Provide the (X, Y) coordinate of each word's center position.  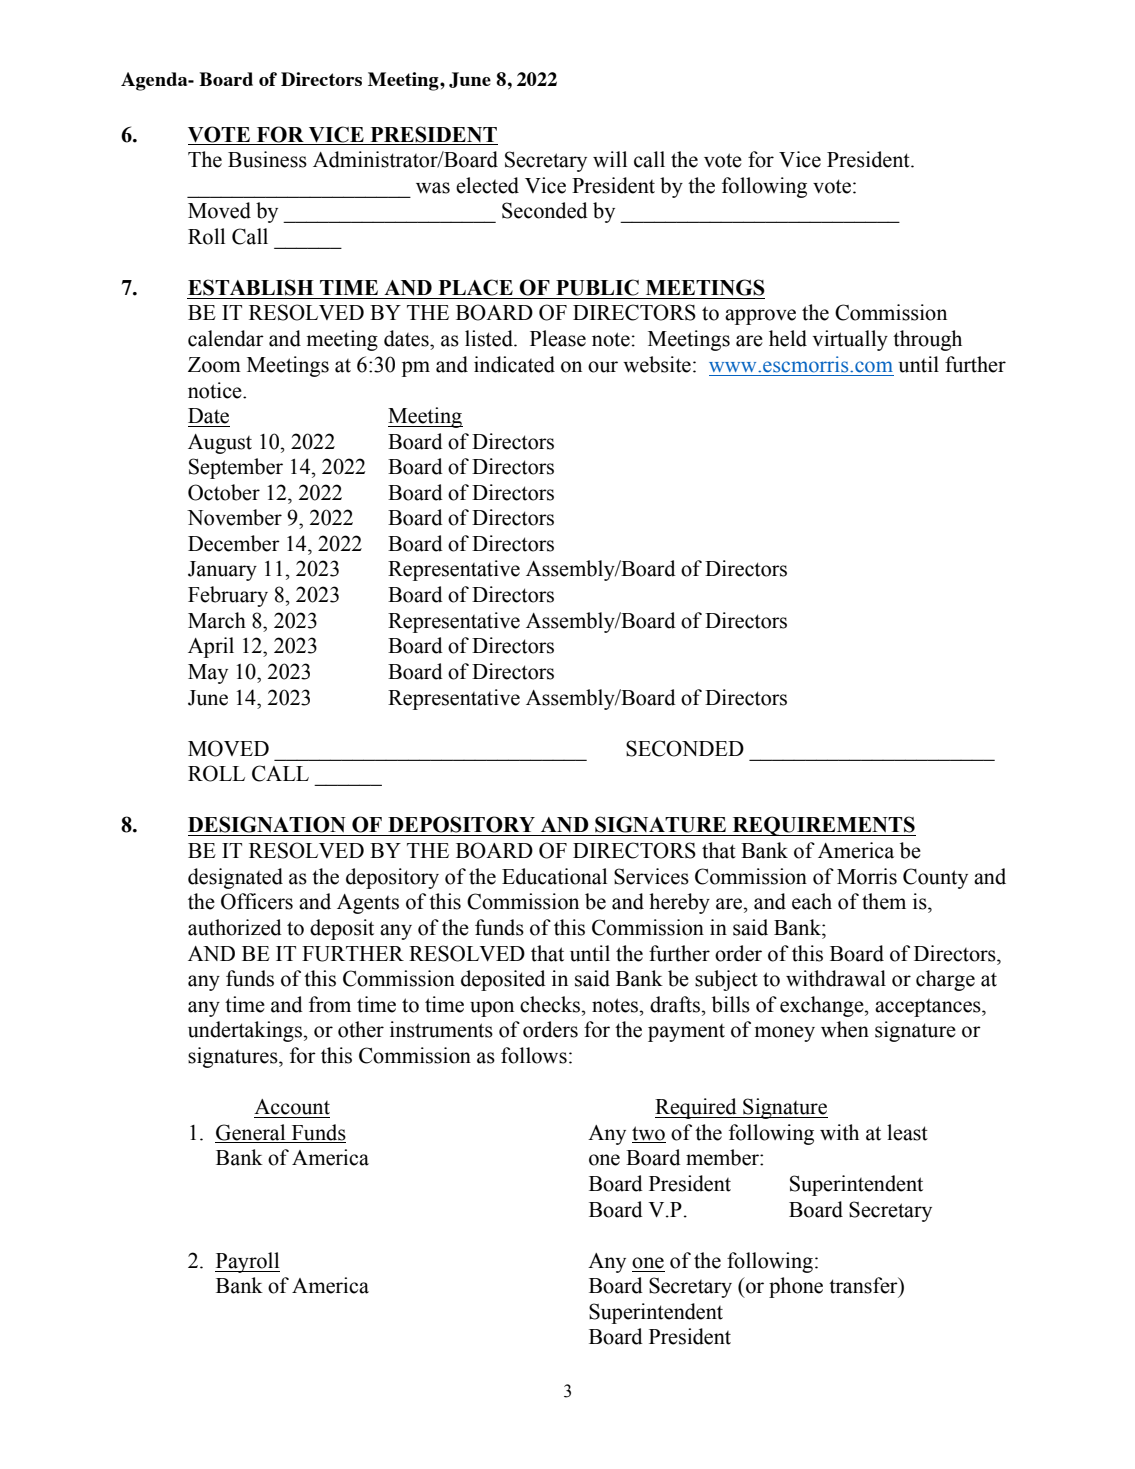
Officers (257, 901)
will (610, 159)
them (884, 901)
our (603, 367)
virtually (850, 340)
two (648, 1133)
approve (760, 317)
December (234, 543)
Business (267, 159)
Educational (554, 876)
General (250, 1132)
